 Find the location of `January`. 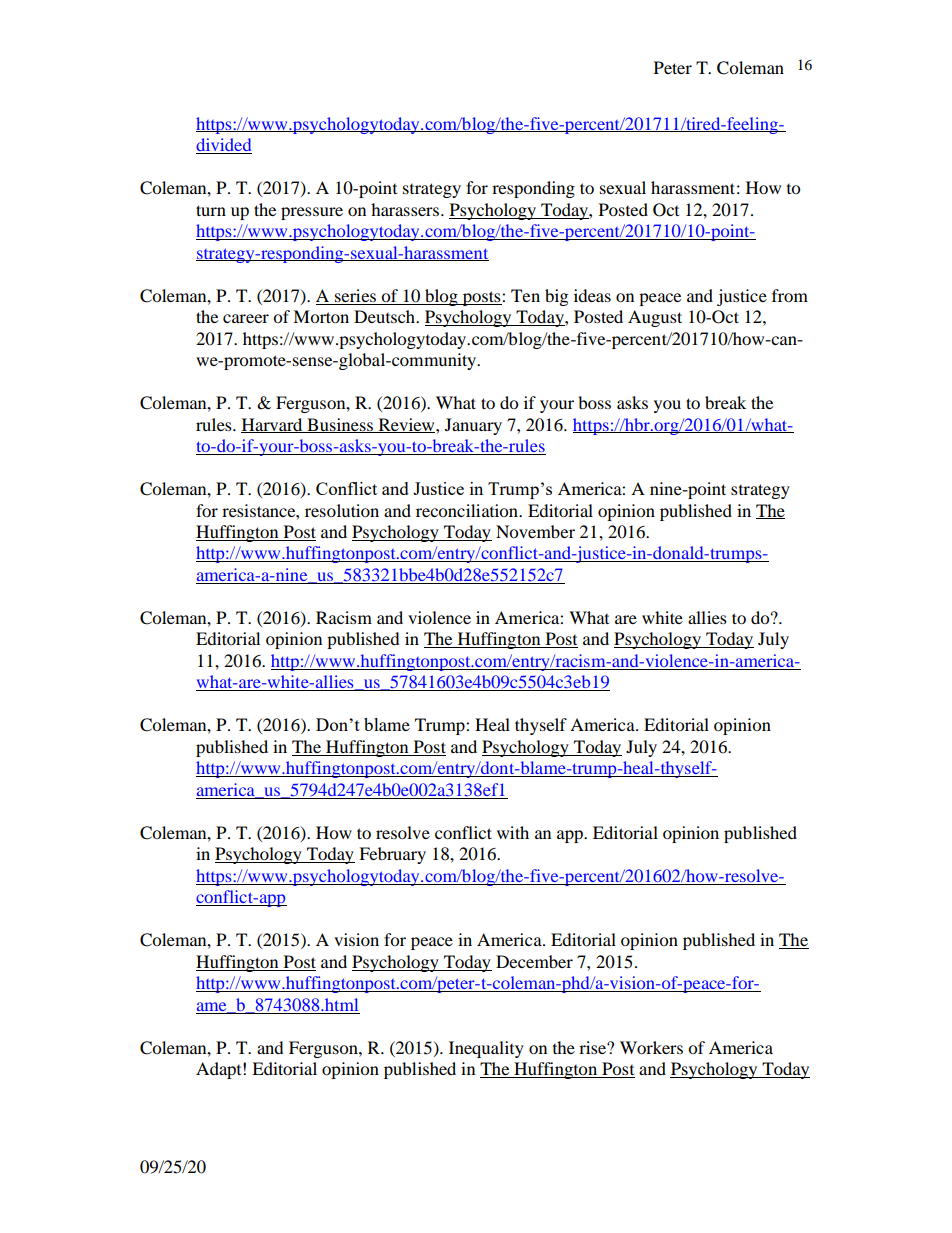

January is located at coordinates (473, 426).
